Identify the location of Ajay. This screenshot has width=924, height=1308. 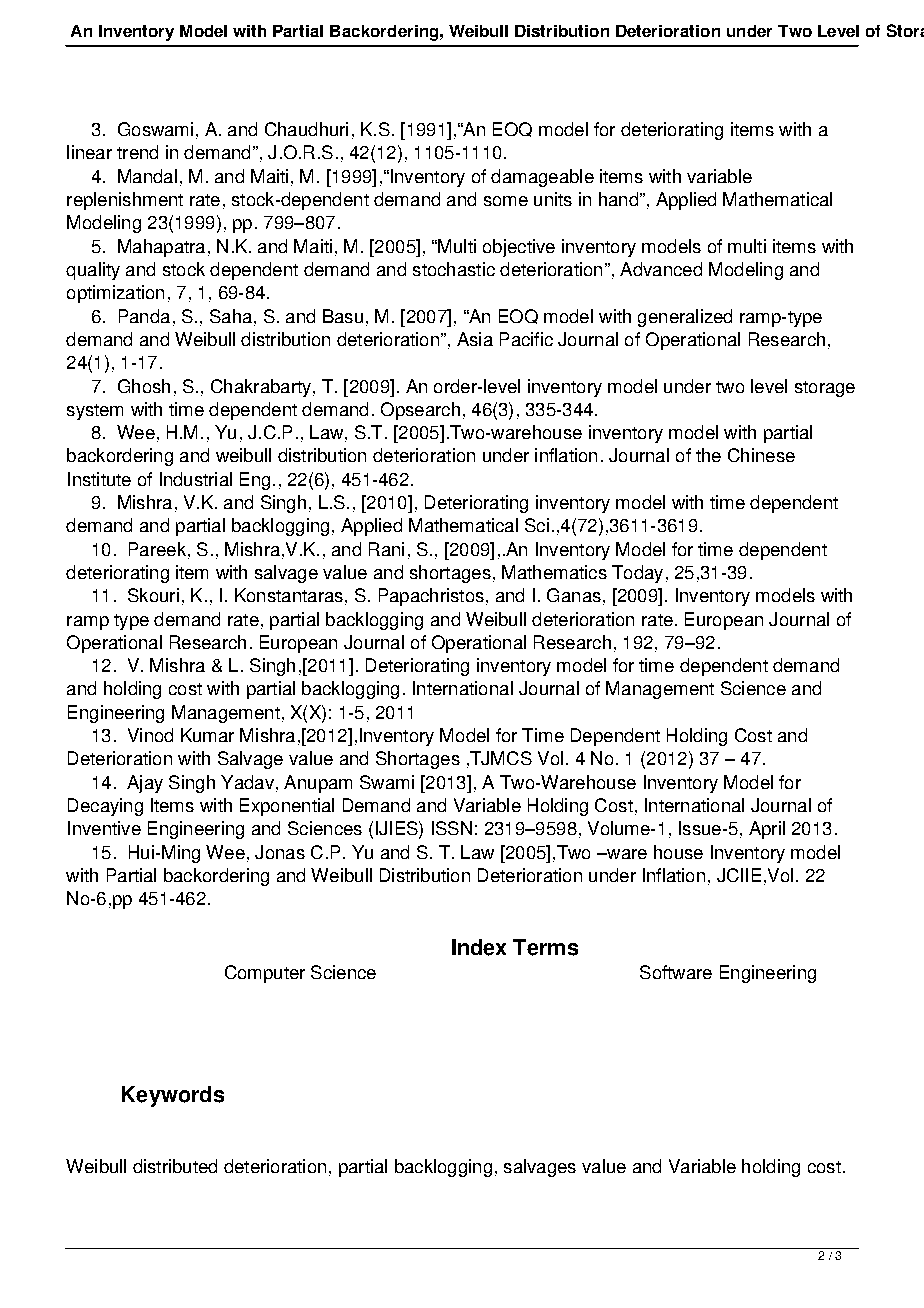
(145, 784).
